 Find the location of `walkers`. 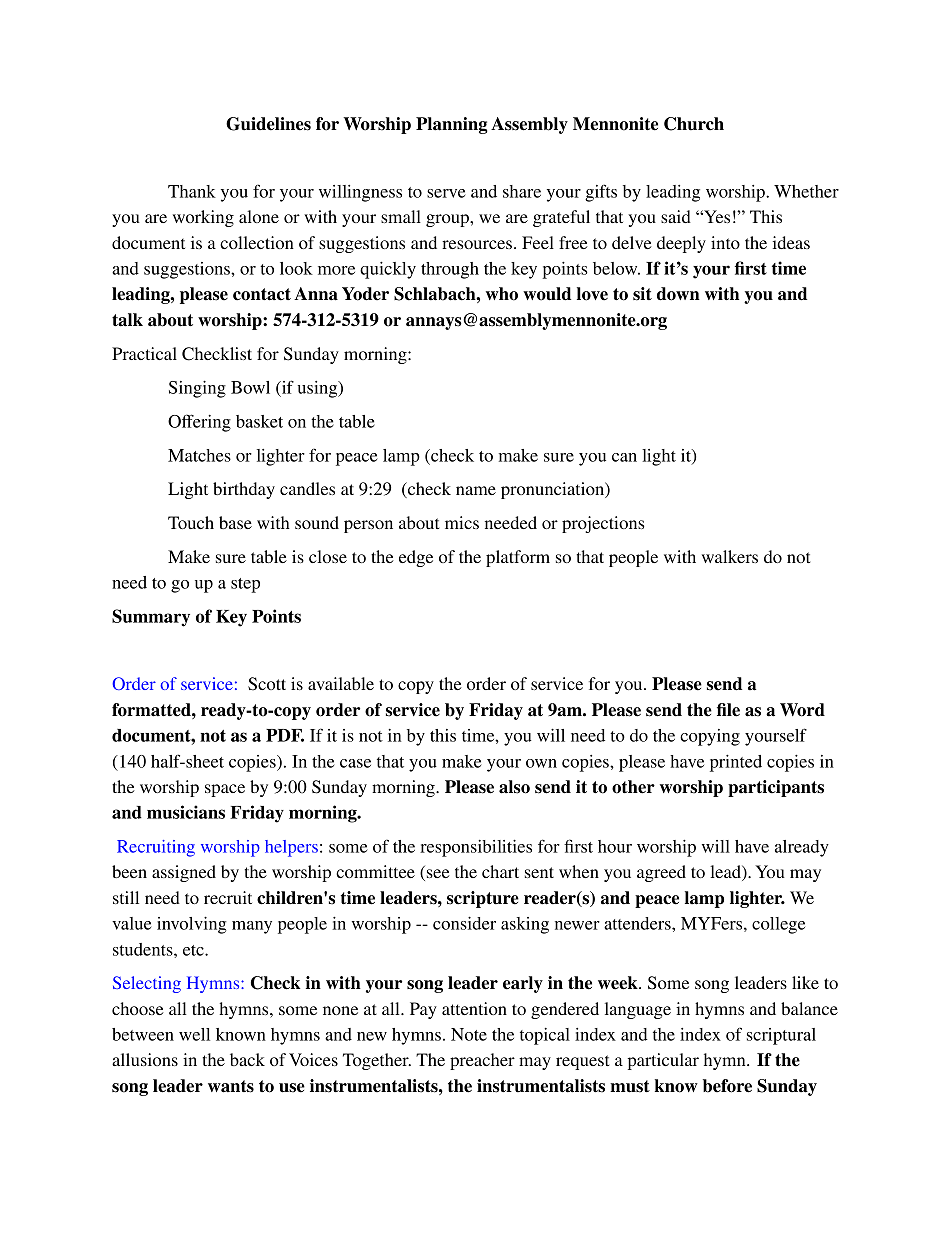

walkers is located at coordinates (730, 556).
